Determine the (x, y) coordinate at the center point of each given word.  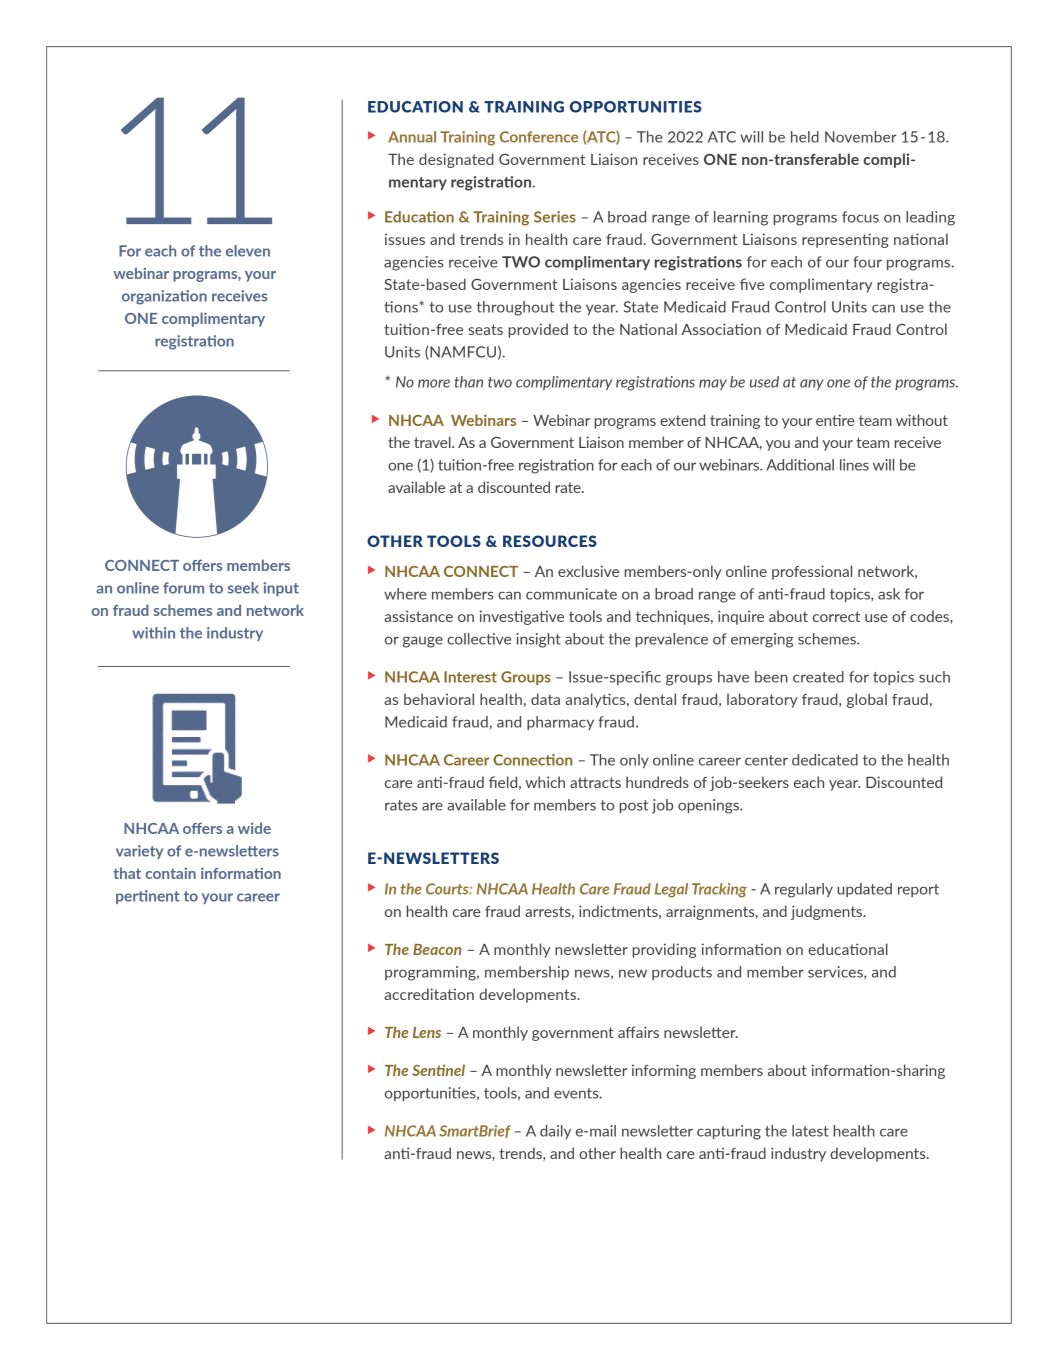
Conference (539, 137)
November (861, 137)
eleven (248, 251)
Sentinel (438, 1070)
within (153, 633)
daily (555, 1132)
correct (836, 616)
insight (538, 640)
